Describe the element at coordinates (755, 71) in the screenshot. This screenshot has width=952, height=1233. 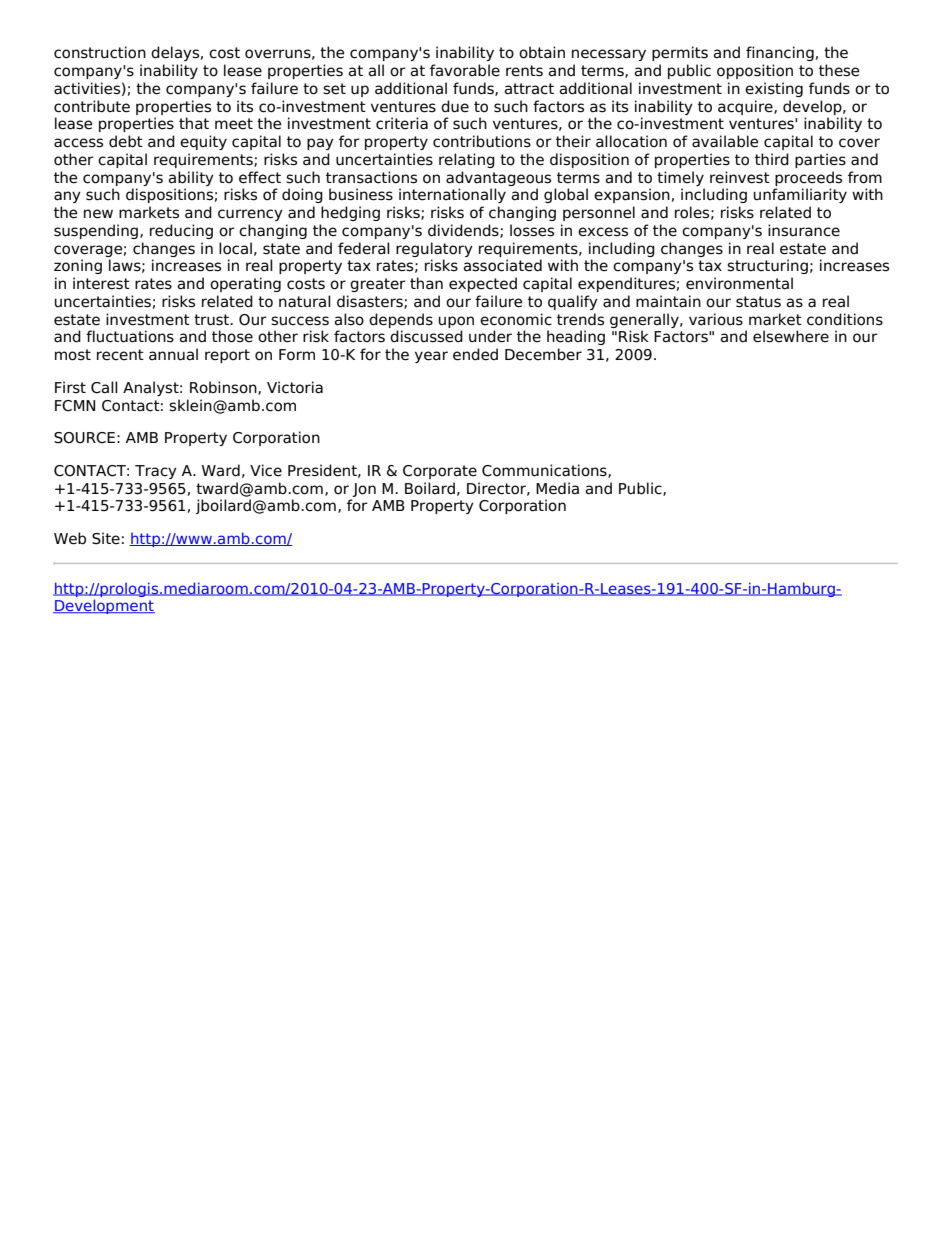
I see `opposition` at that location.
